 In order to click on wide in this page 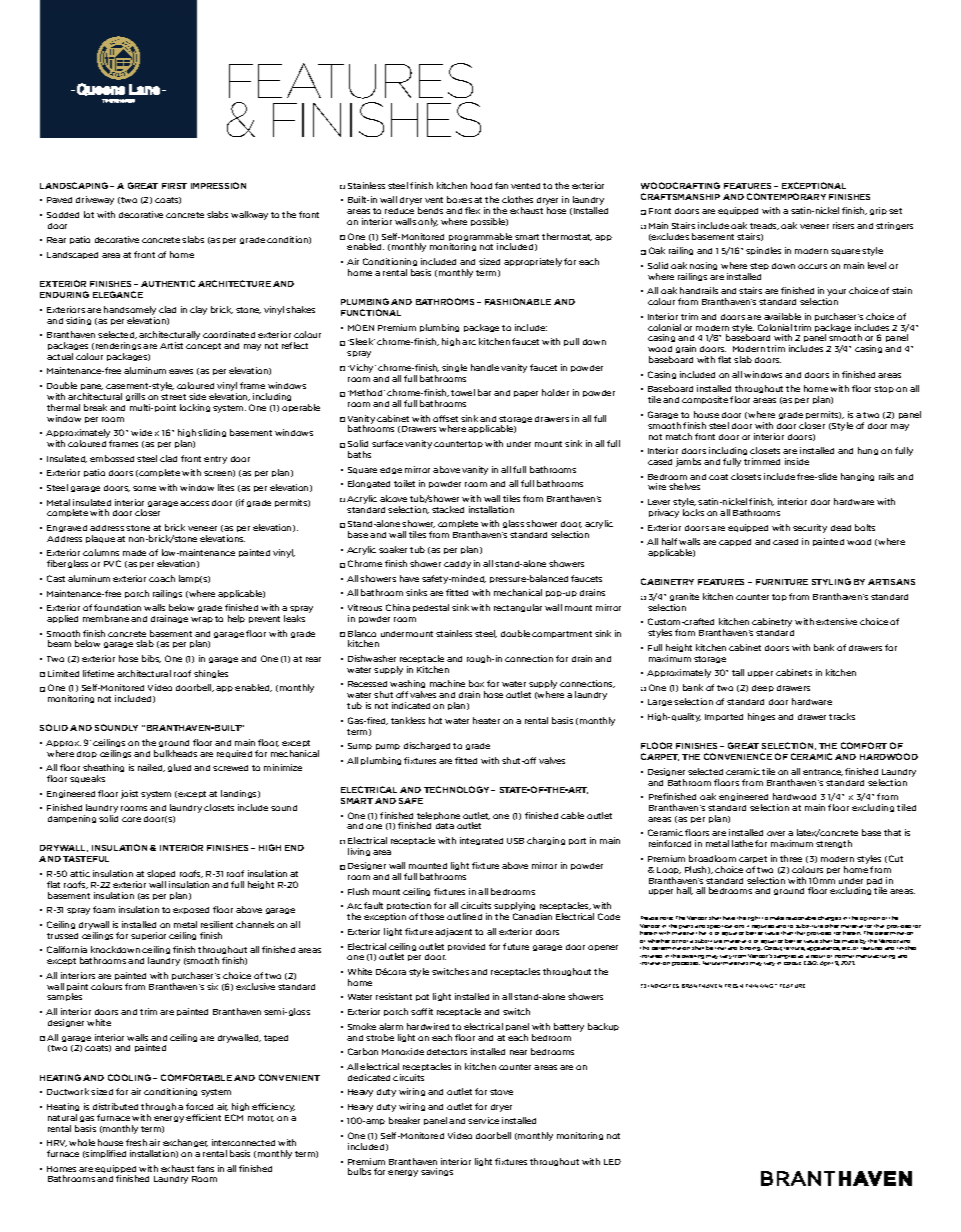, I will do `click(141, 432)`.
